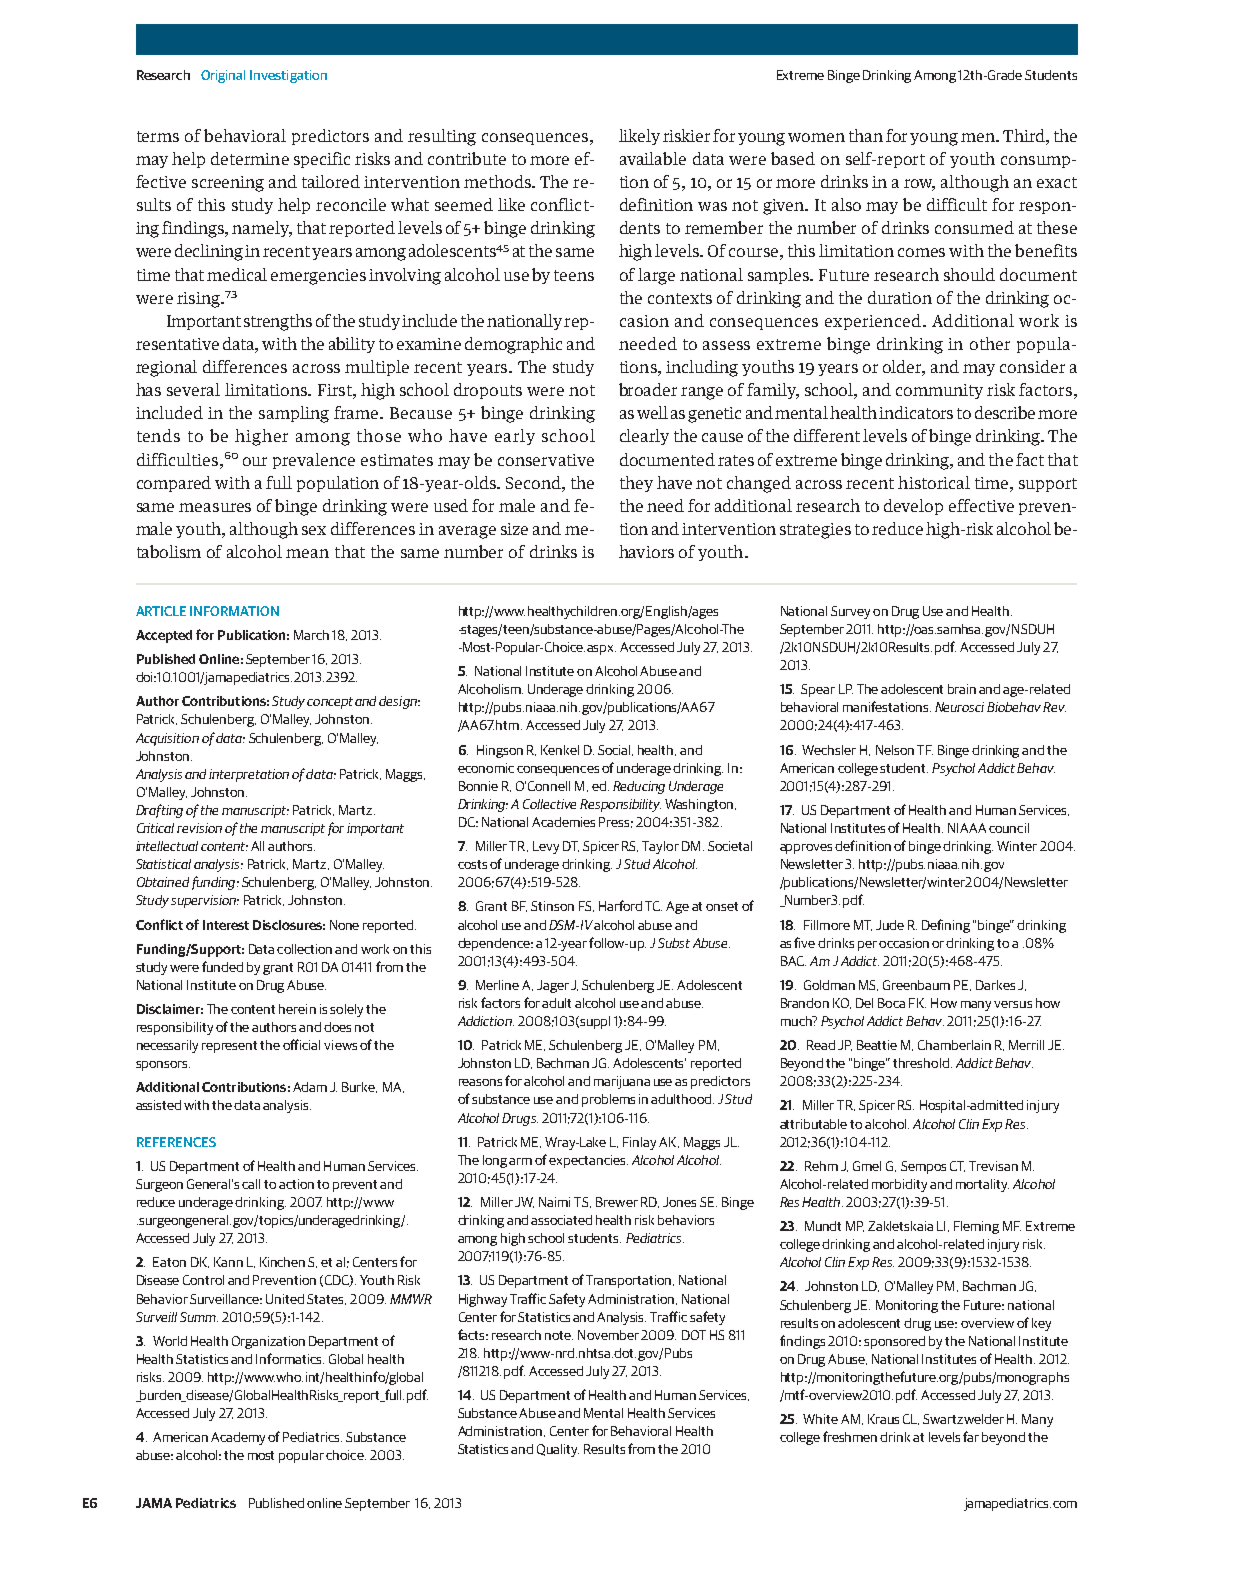 This page has width=1234, height=1596. Describe the element at coordinates (653, 158) in the page. I see `available` at that location.
